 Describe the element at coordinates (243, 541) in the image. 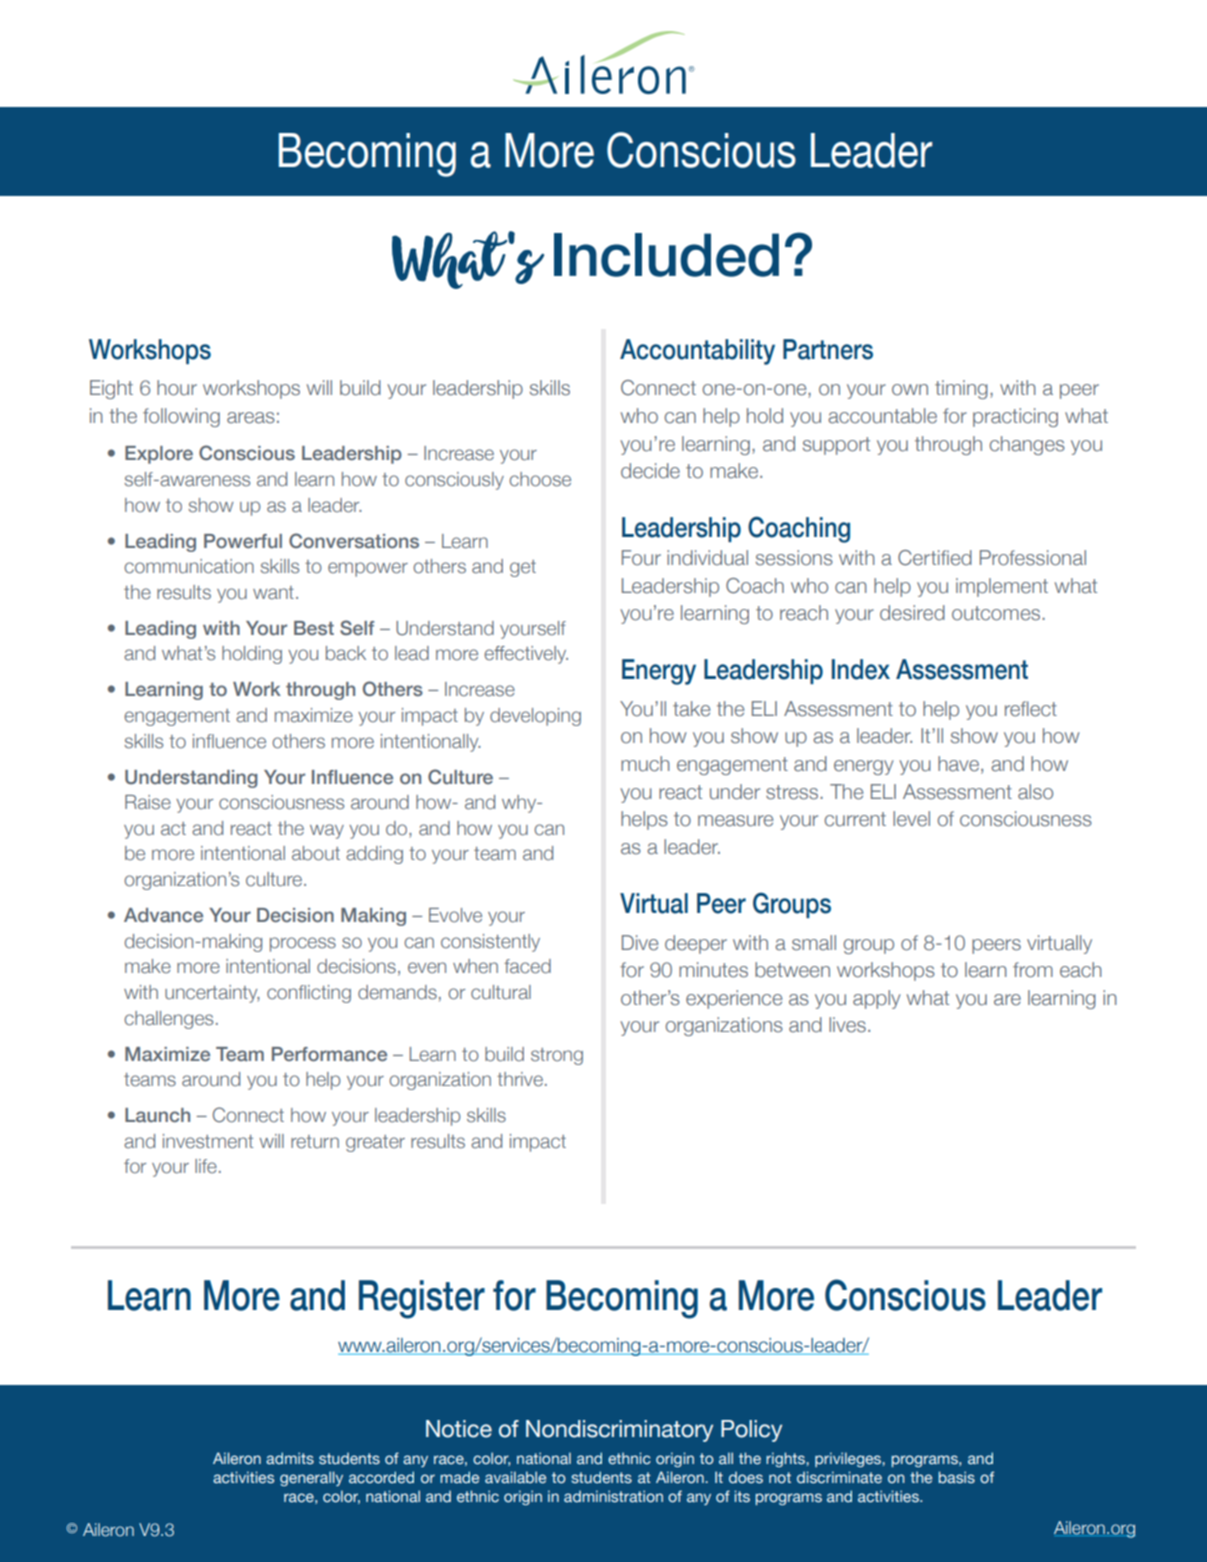

I see `Powerful` at that location.
